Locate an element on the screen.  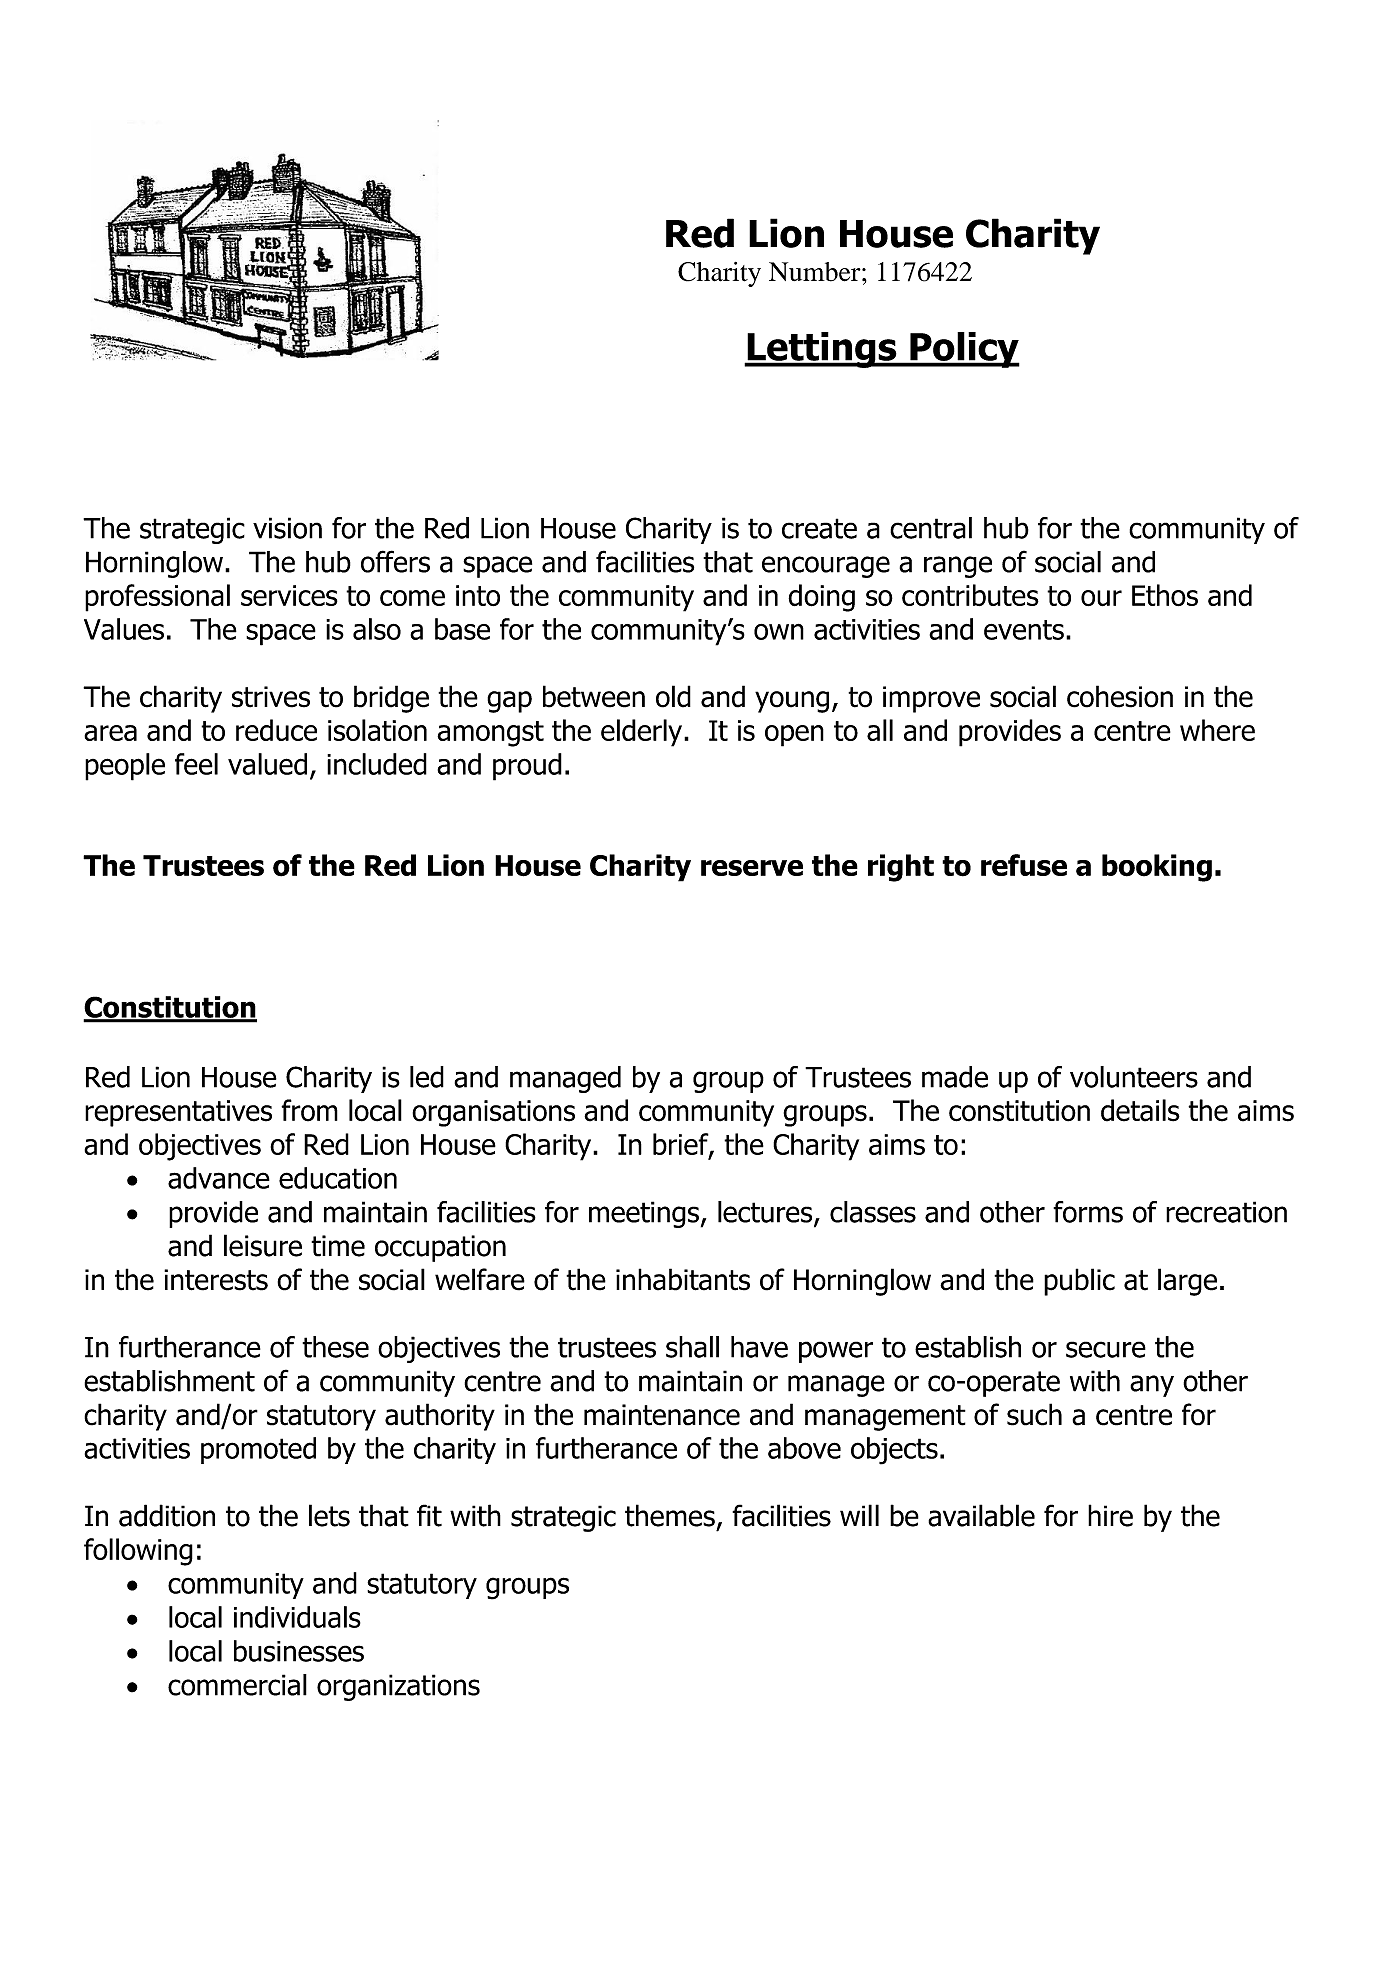
hire is located at coordinates (1110, 1515).
